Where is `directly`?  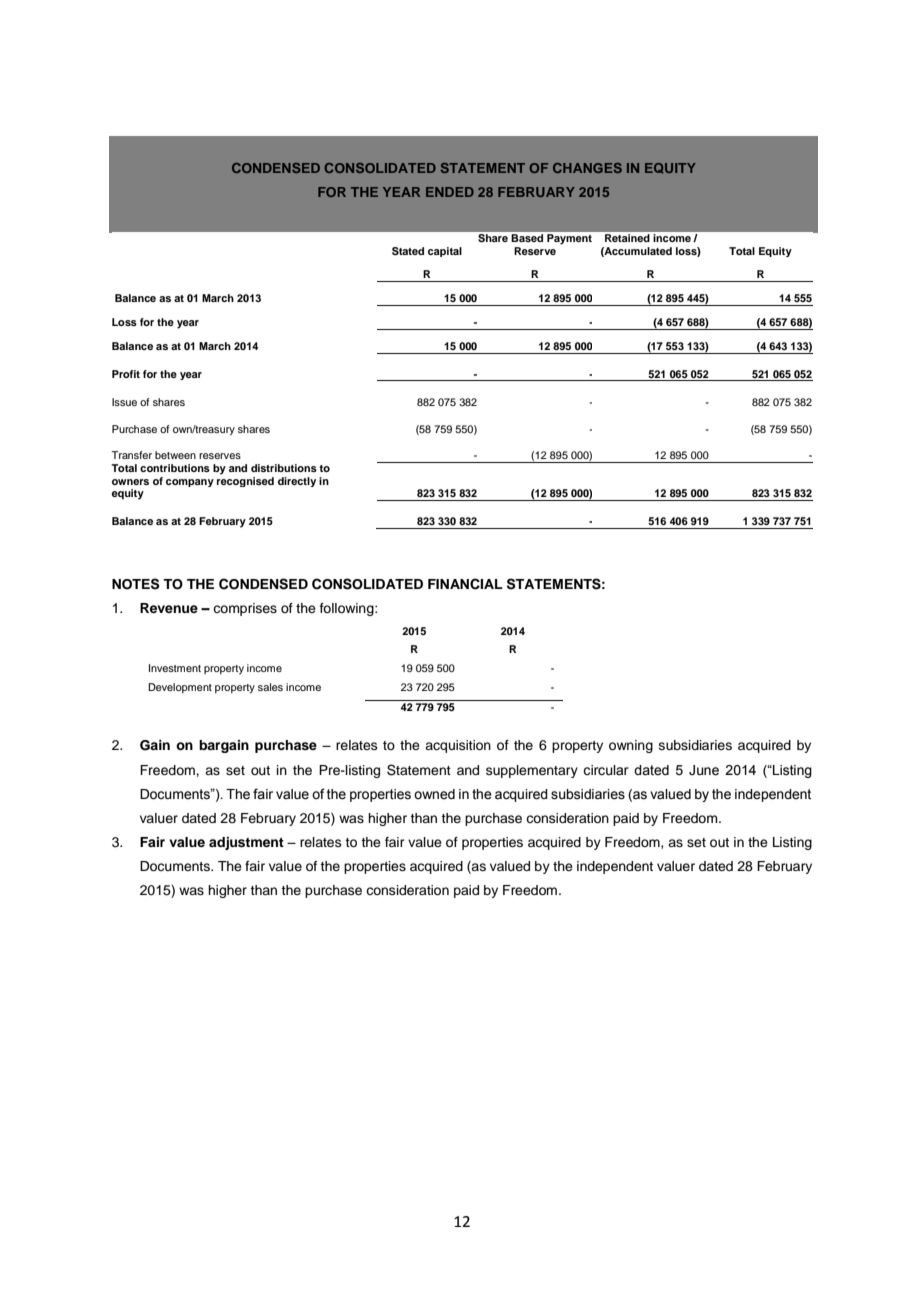
directly is located at coordinates (297, 482).
